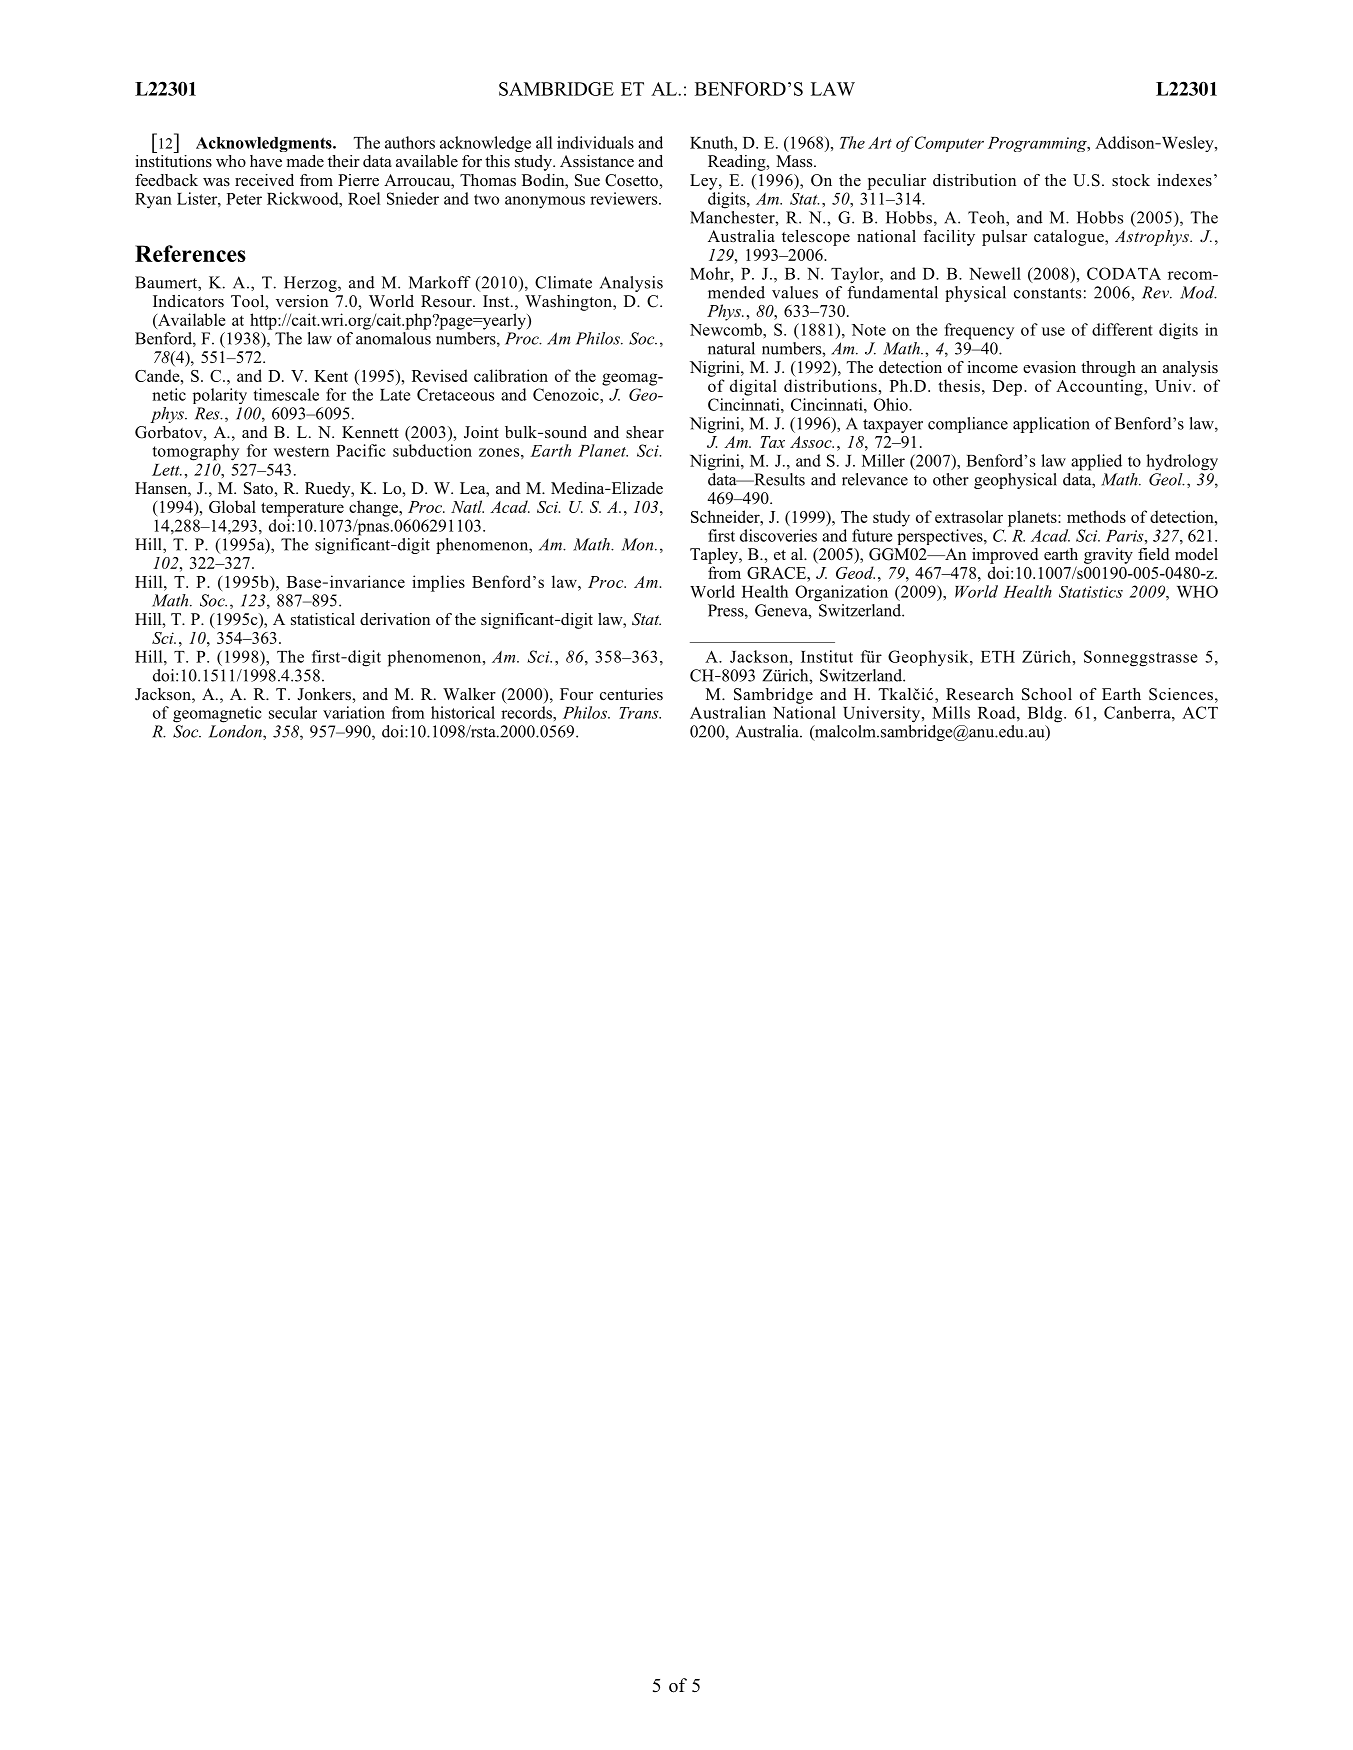 The height and width of the page is (1750, 1353). What do you see at coordinates (841, 593) in the page?
I see `Organization` at bounding box center [841, 593].
